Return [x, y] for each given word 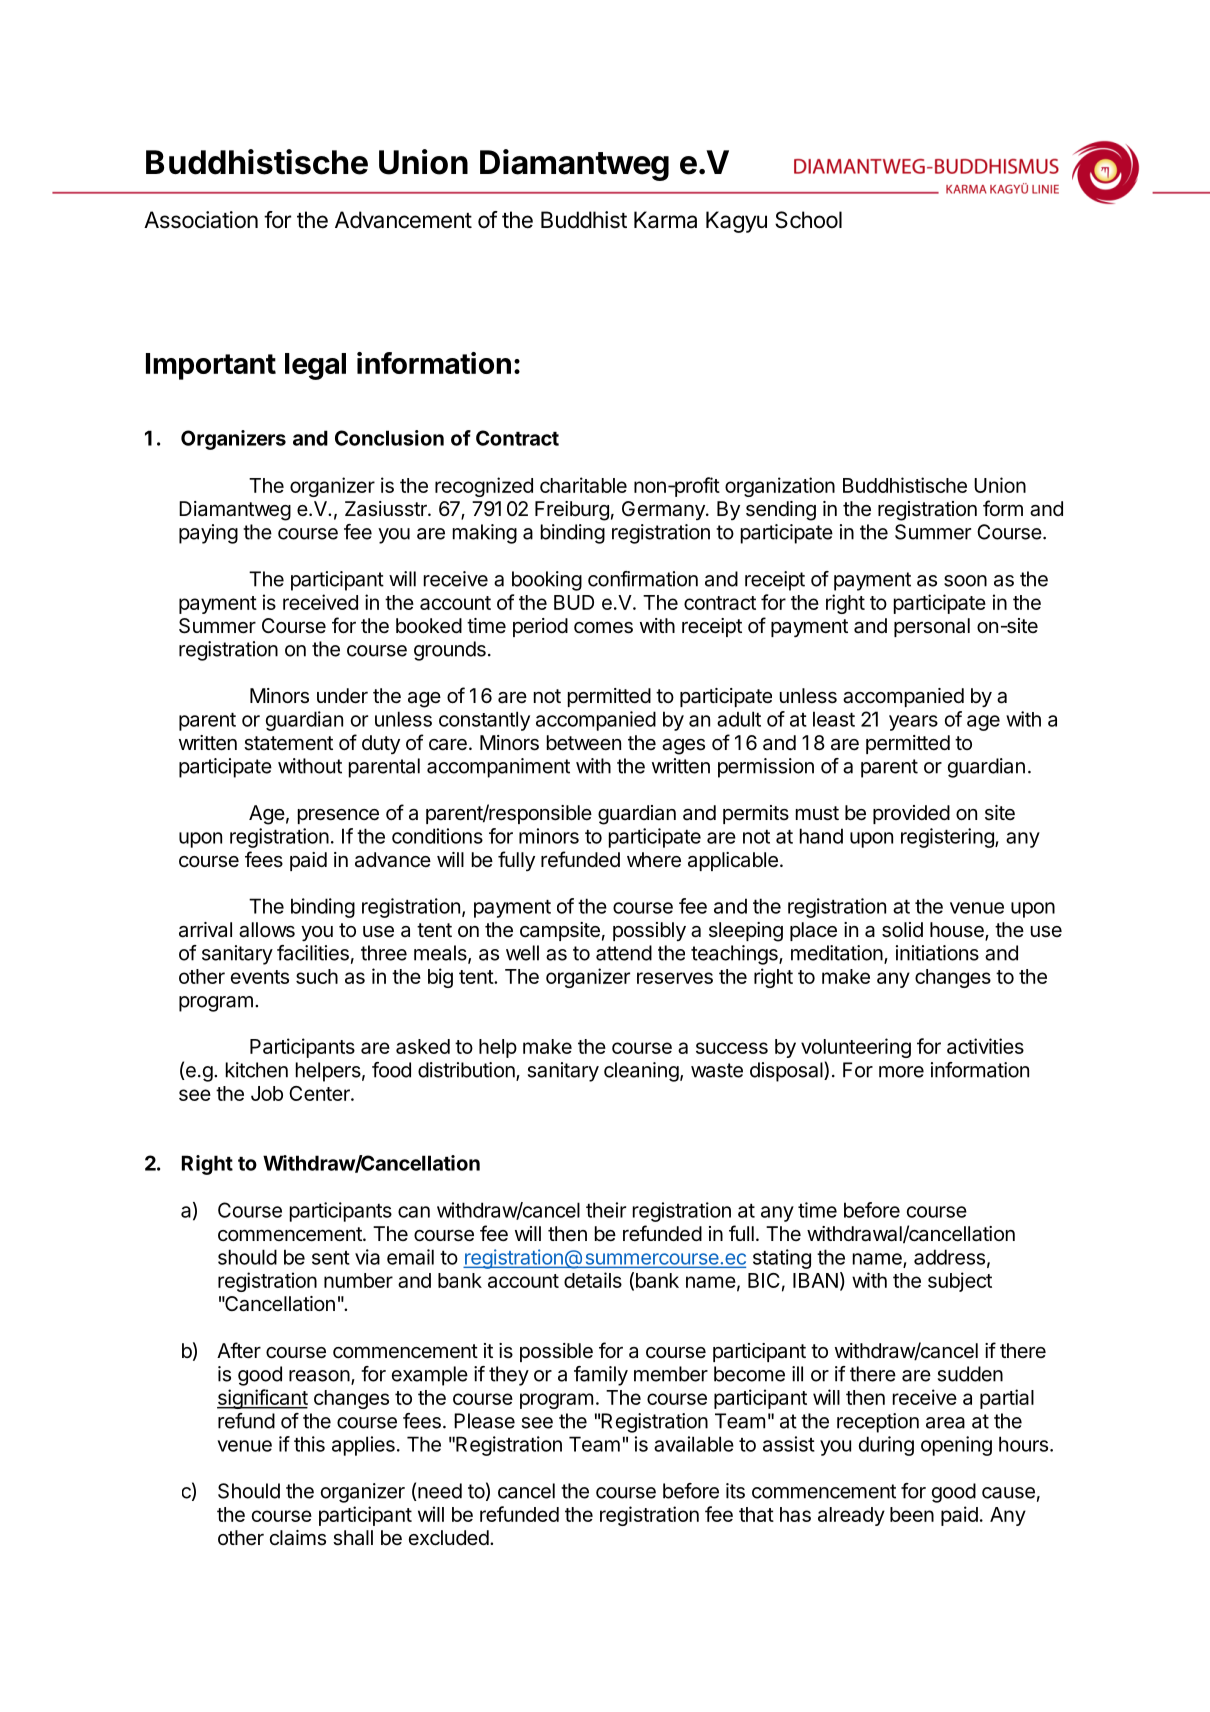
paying [208, 534]
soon [965, 581]
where [654, 860]
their [606, 1210]
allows [267, 930]
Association [201, 220]
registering [948, 838]
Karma [665, 220]
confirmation [643, 579]
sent [331, 1258]
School [808, 220]
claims [298, 1538]
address [949, 1257]
